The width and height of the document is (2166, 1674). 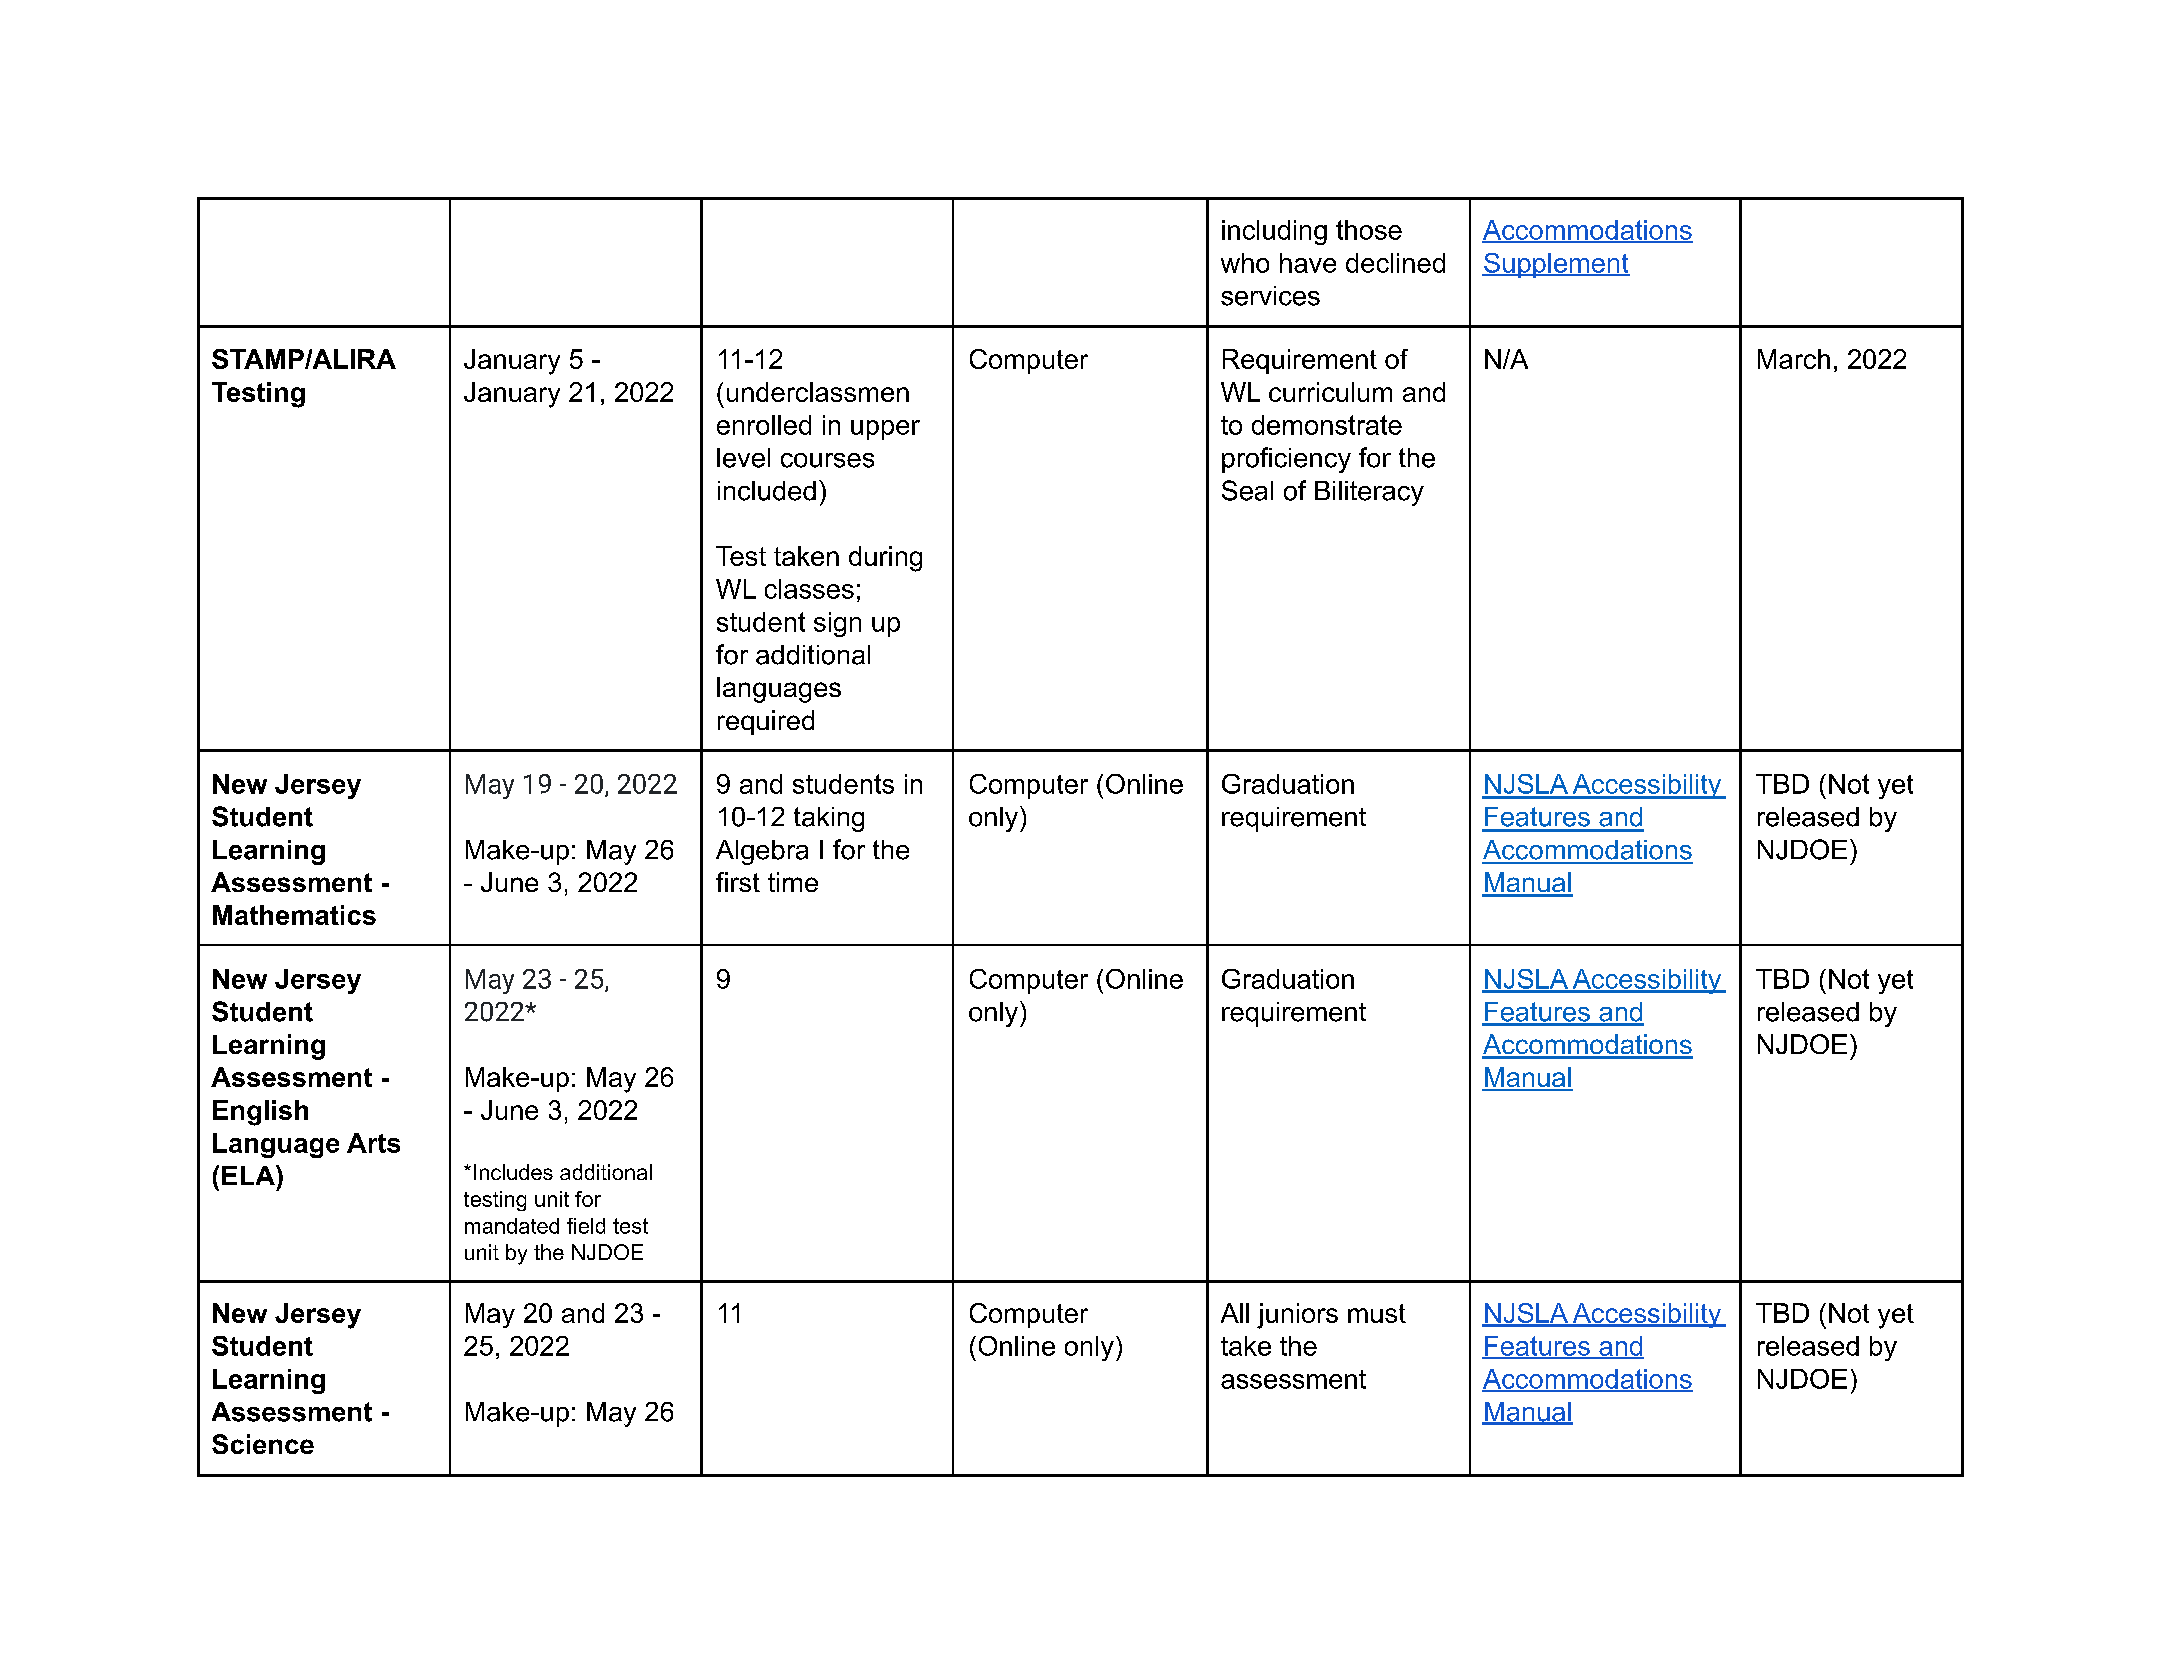 What do you see at coordinates (1377, 1313) in the document?
I see `must` at bounding box center [1377, 1313].
